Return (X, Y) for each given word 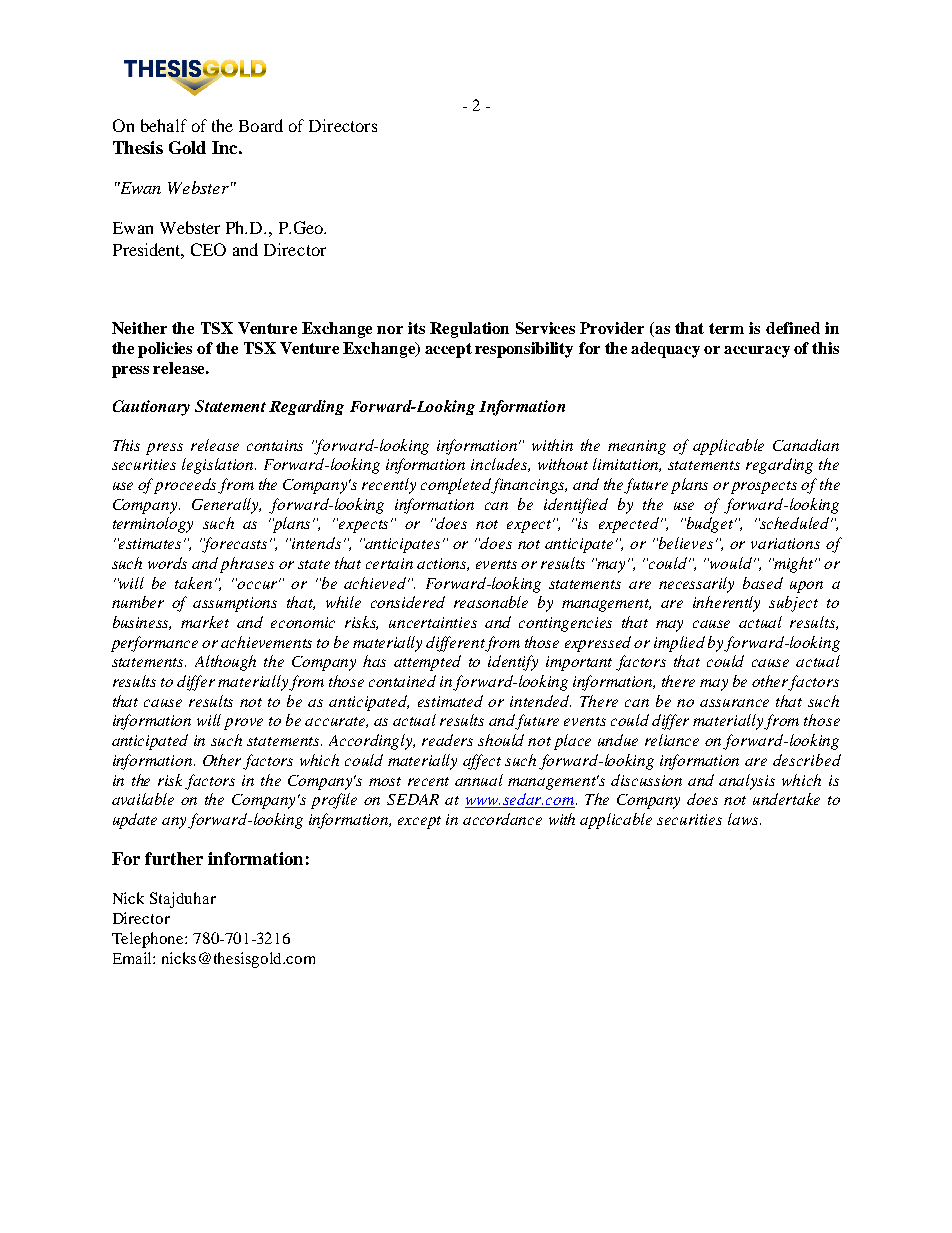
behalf (164, 125)
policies (165, 350)
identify (513, 663)
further (174, 858)
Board (261, 125)
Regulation (469, 330)
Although (225, 663)
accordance (502, 819)
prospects (764, 487)
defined (793, 328)
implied (679, 644)
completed (457, 486)
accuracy (757, 352)
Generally (226, 506)
